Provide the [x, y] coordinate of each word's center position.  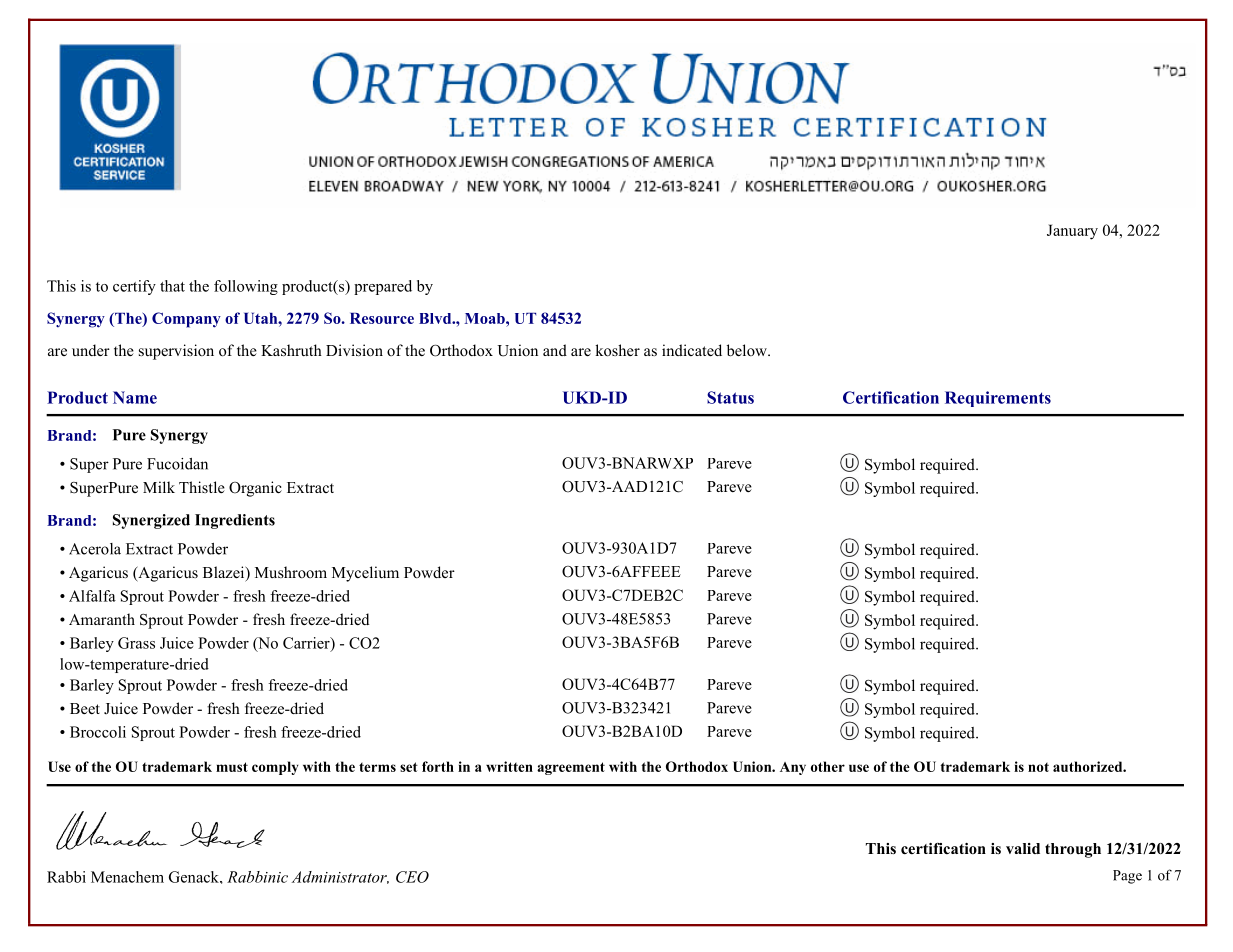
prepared [383, 287]
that [172, 286]
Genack [195, 877]
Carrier [307, 644]
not [1038, 767]
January [1072, 232]
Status [730, 397]
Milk [159, 487]
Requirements [998, 399]
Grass [136, 643]
